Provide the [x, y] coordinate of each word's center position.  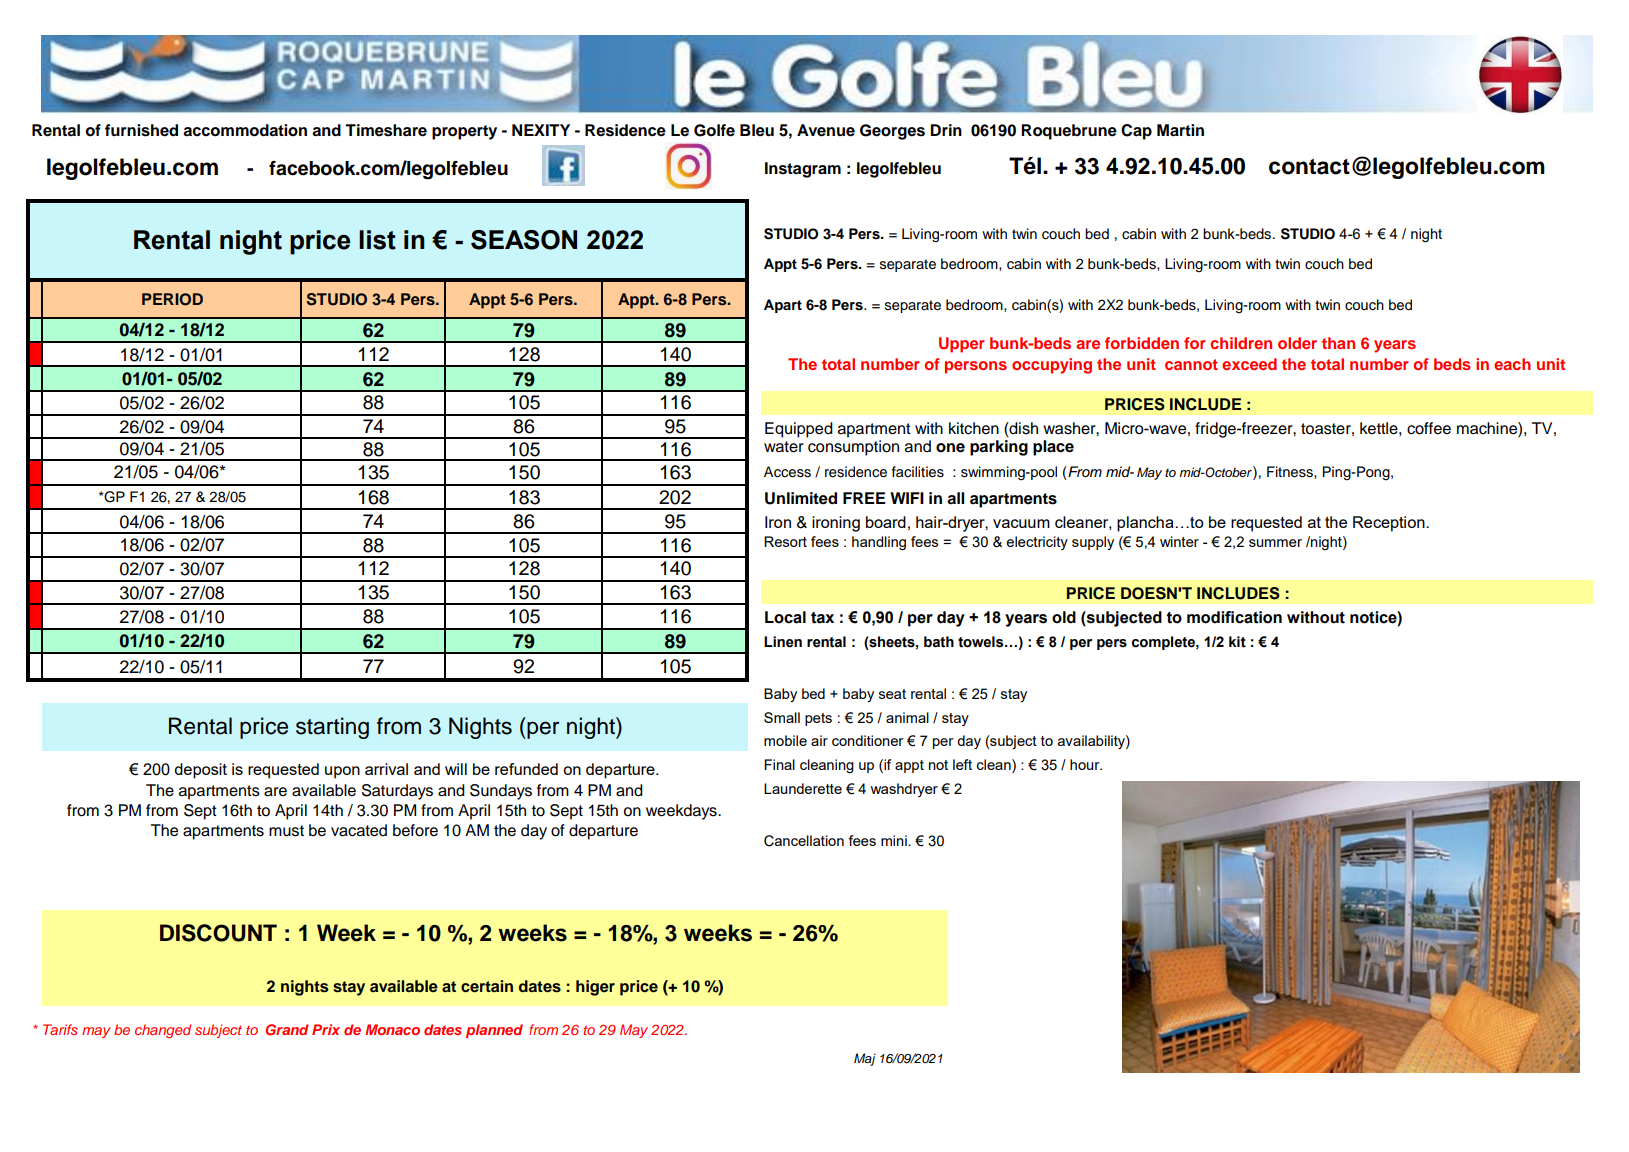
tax [822, 618]
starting [332, 728]
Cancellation [804, 841]
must [286, 831]
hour [1086, 764]
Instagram [803, 170]
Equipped [799, 430]
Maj [865, 1059]
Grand [287, 1029]
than [1338, 343]
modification [1234, 617]
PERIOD [172, 299]
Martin [1180, 130]
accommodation [245, 130]
